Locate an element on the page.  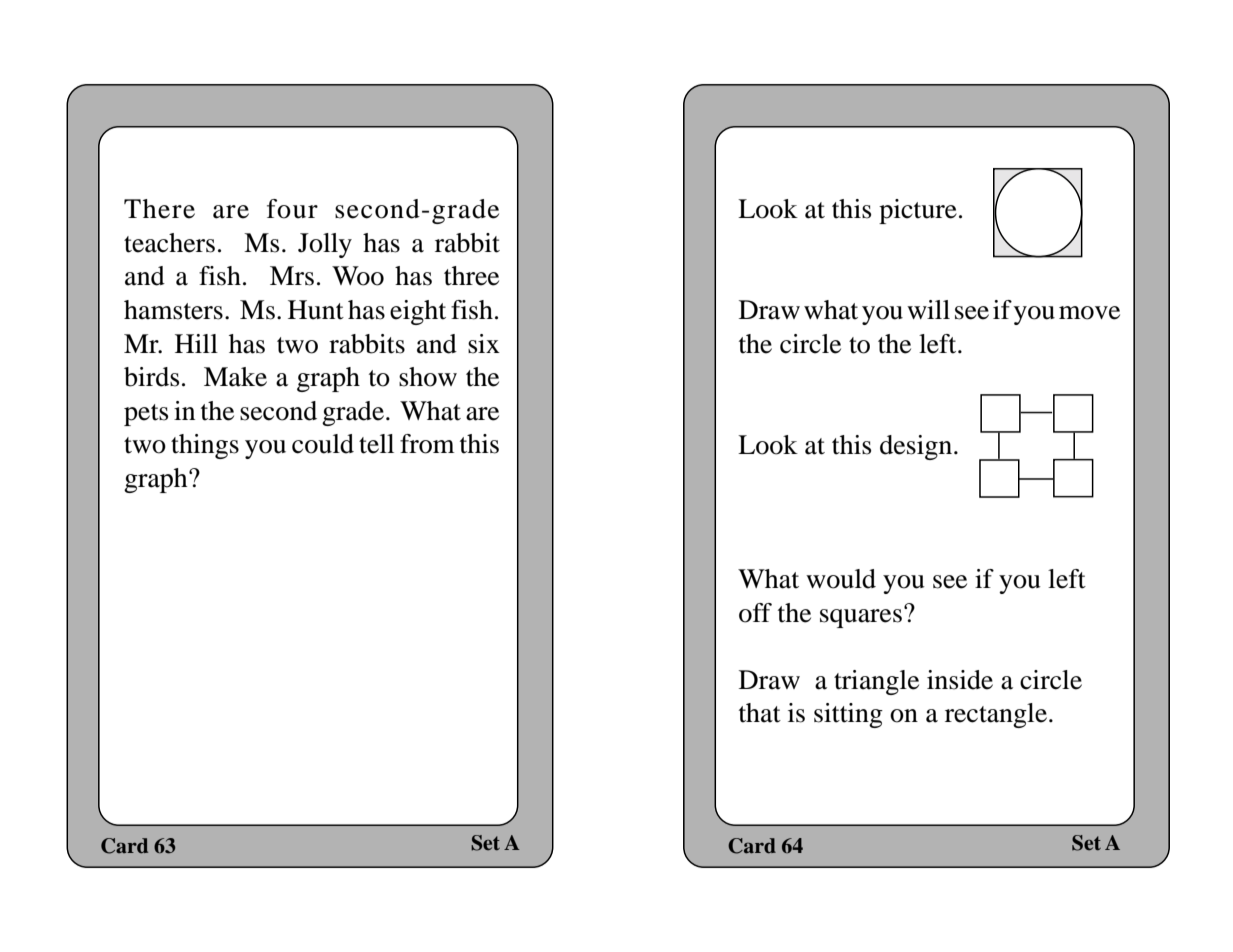
sitting is located at coordinates (848, 715).
